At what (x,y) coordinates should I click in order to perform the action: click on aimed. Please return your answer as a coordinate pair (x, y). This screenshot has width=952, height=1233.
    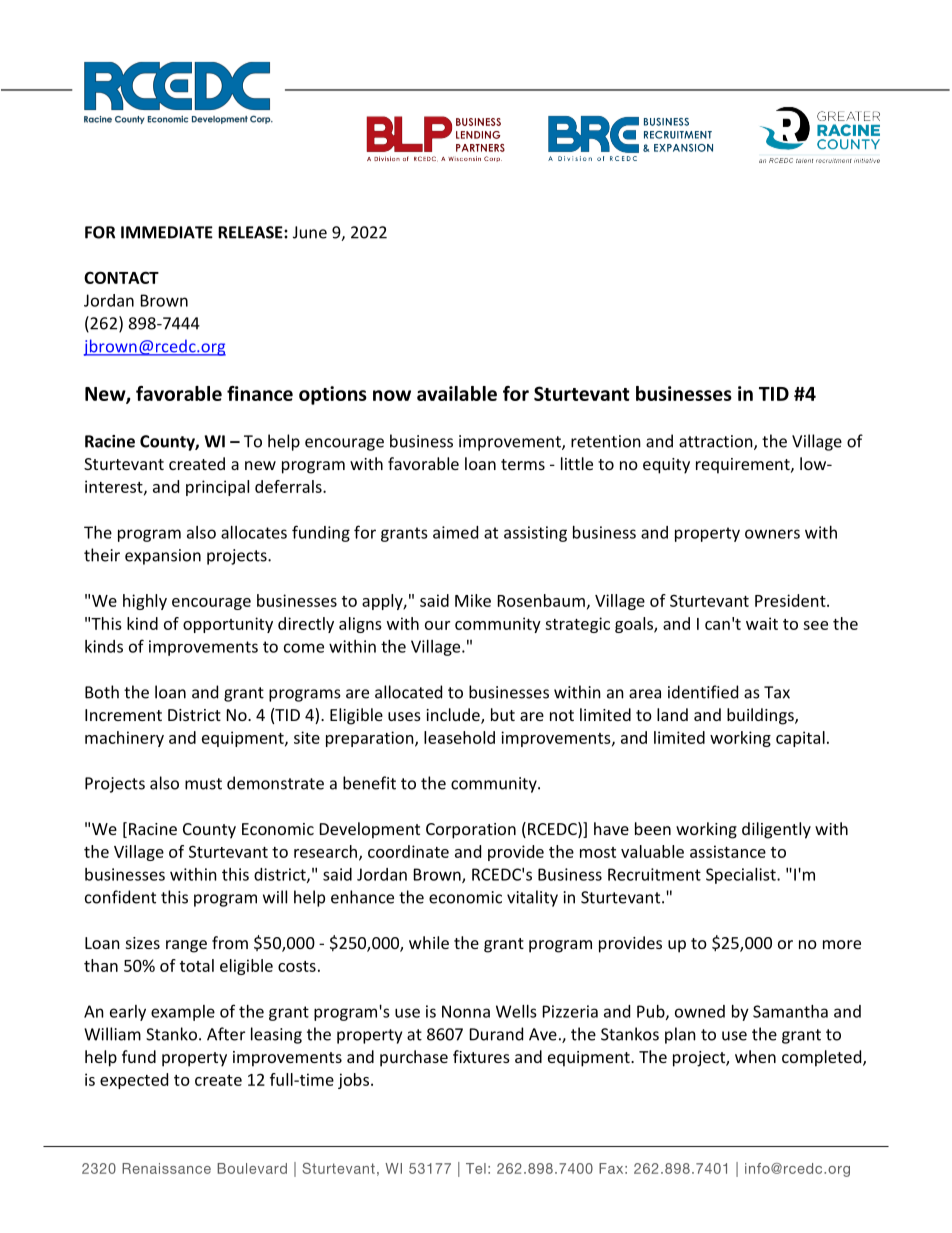
    Looking at the image, I should click on (455, 532).
